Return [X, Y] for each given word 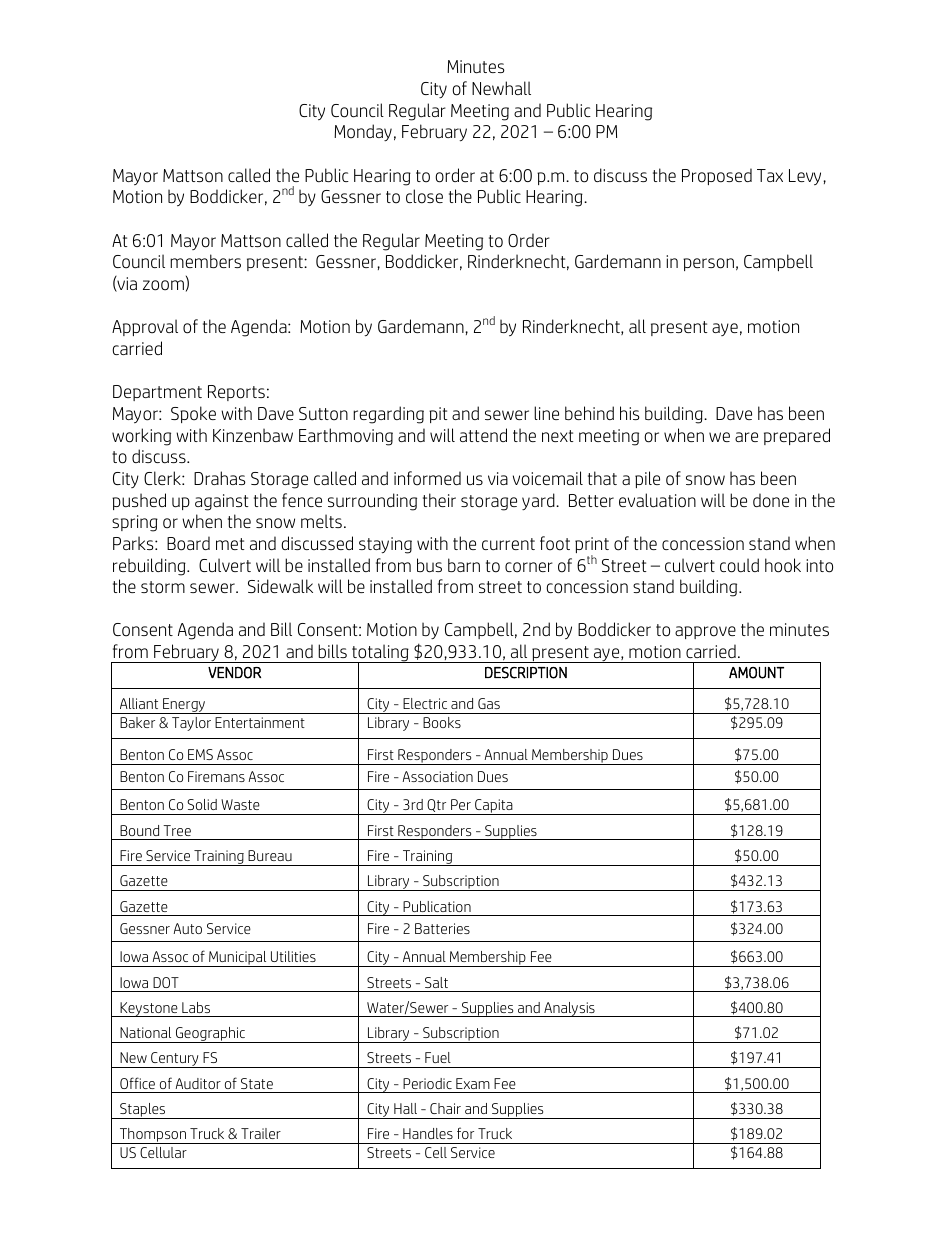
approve [705, 632]
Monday [363, 132]
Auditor [198, 1083]
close [424, 196]
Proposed [717, 176]
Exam [473, 1083]
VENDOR [234, 673]
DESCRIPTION [526, 673]
